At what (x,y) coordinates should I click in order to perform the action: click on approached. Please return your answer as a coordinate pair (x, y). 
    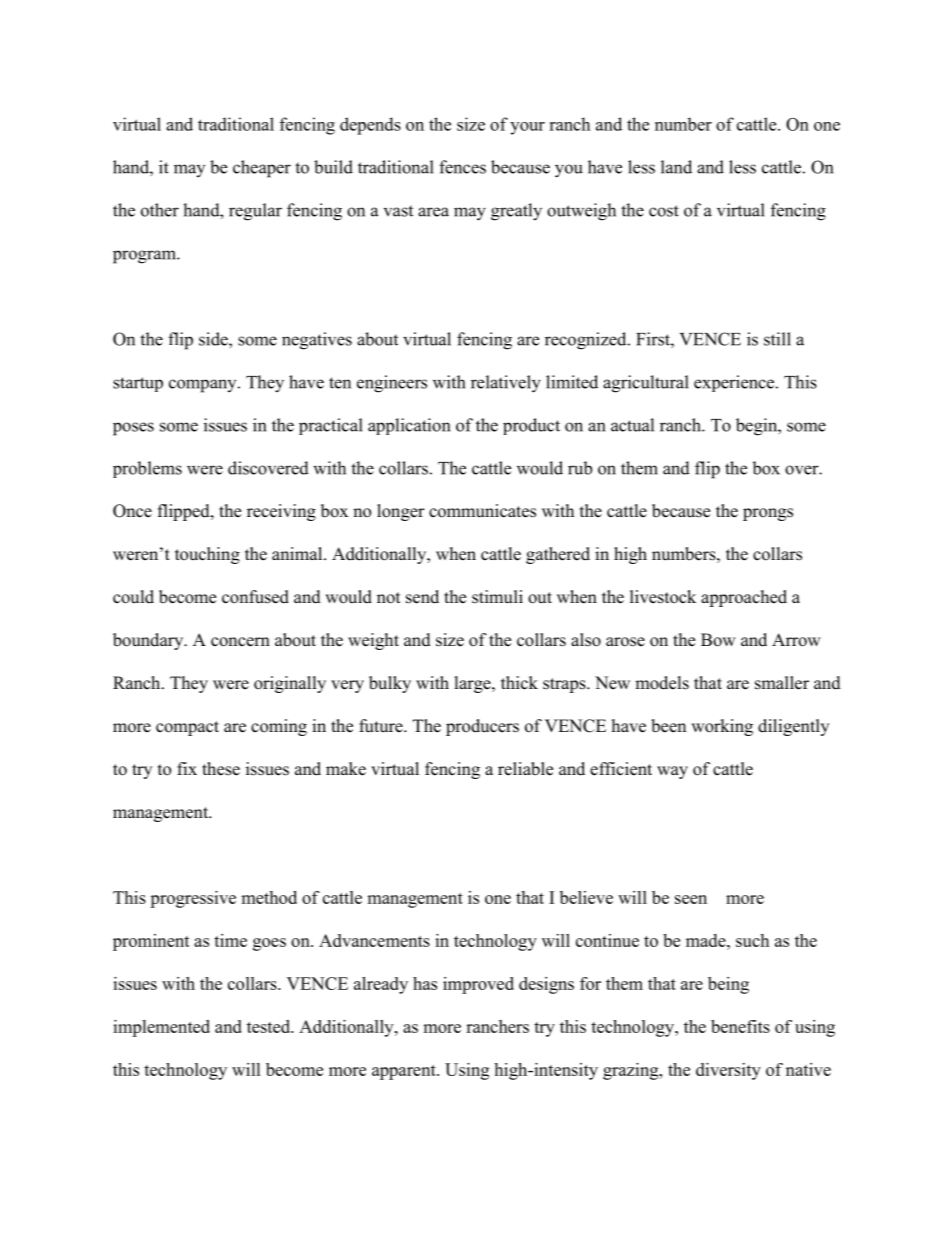
    Looking at the image, I should click on (744, 598).
